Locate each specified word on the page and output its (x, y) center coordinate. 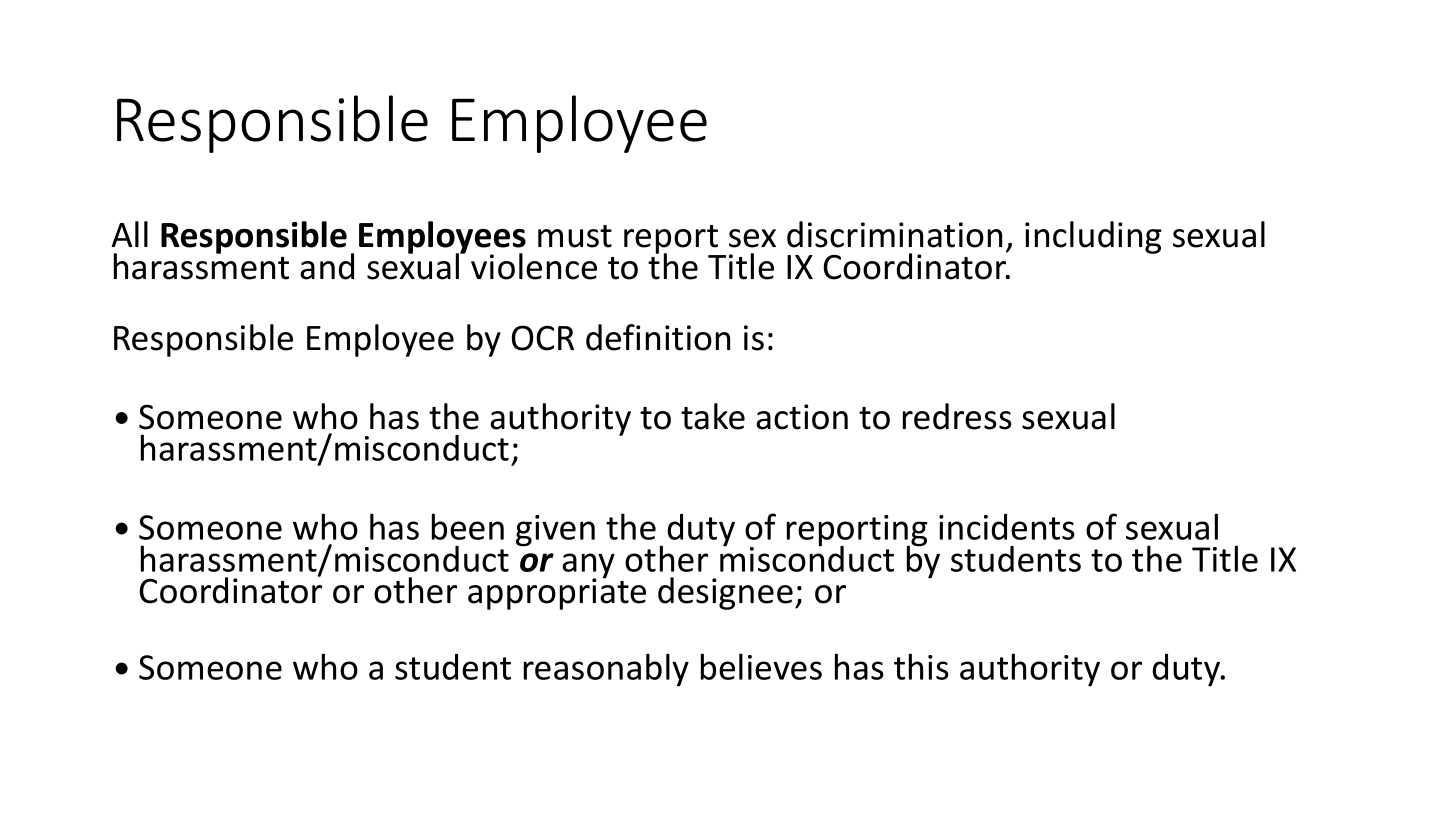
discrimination (894, 234)
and (327, 266)
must (575, 236)
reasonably (606, 670)
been (468, 526)
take (713, 416)
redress (957, 416)
